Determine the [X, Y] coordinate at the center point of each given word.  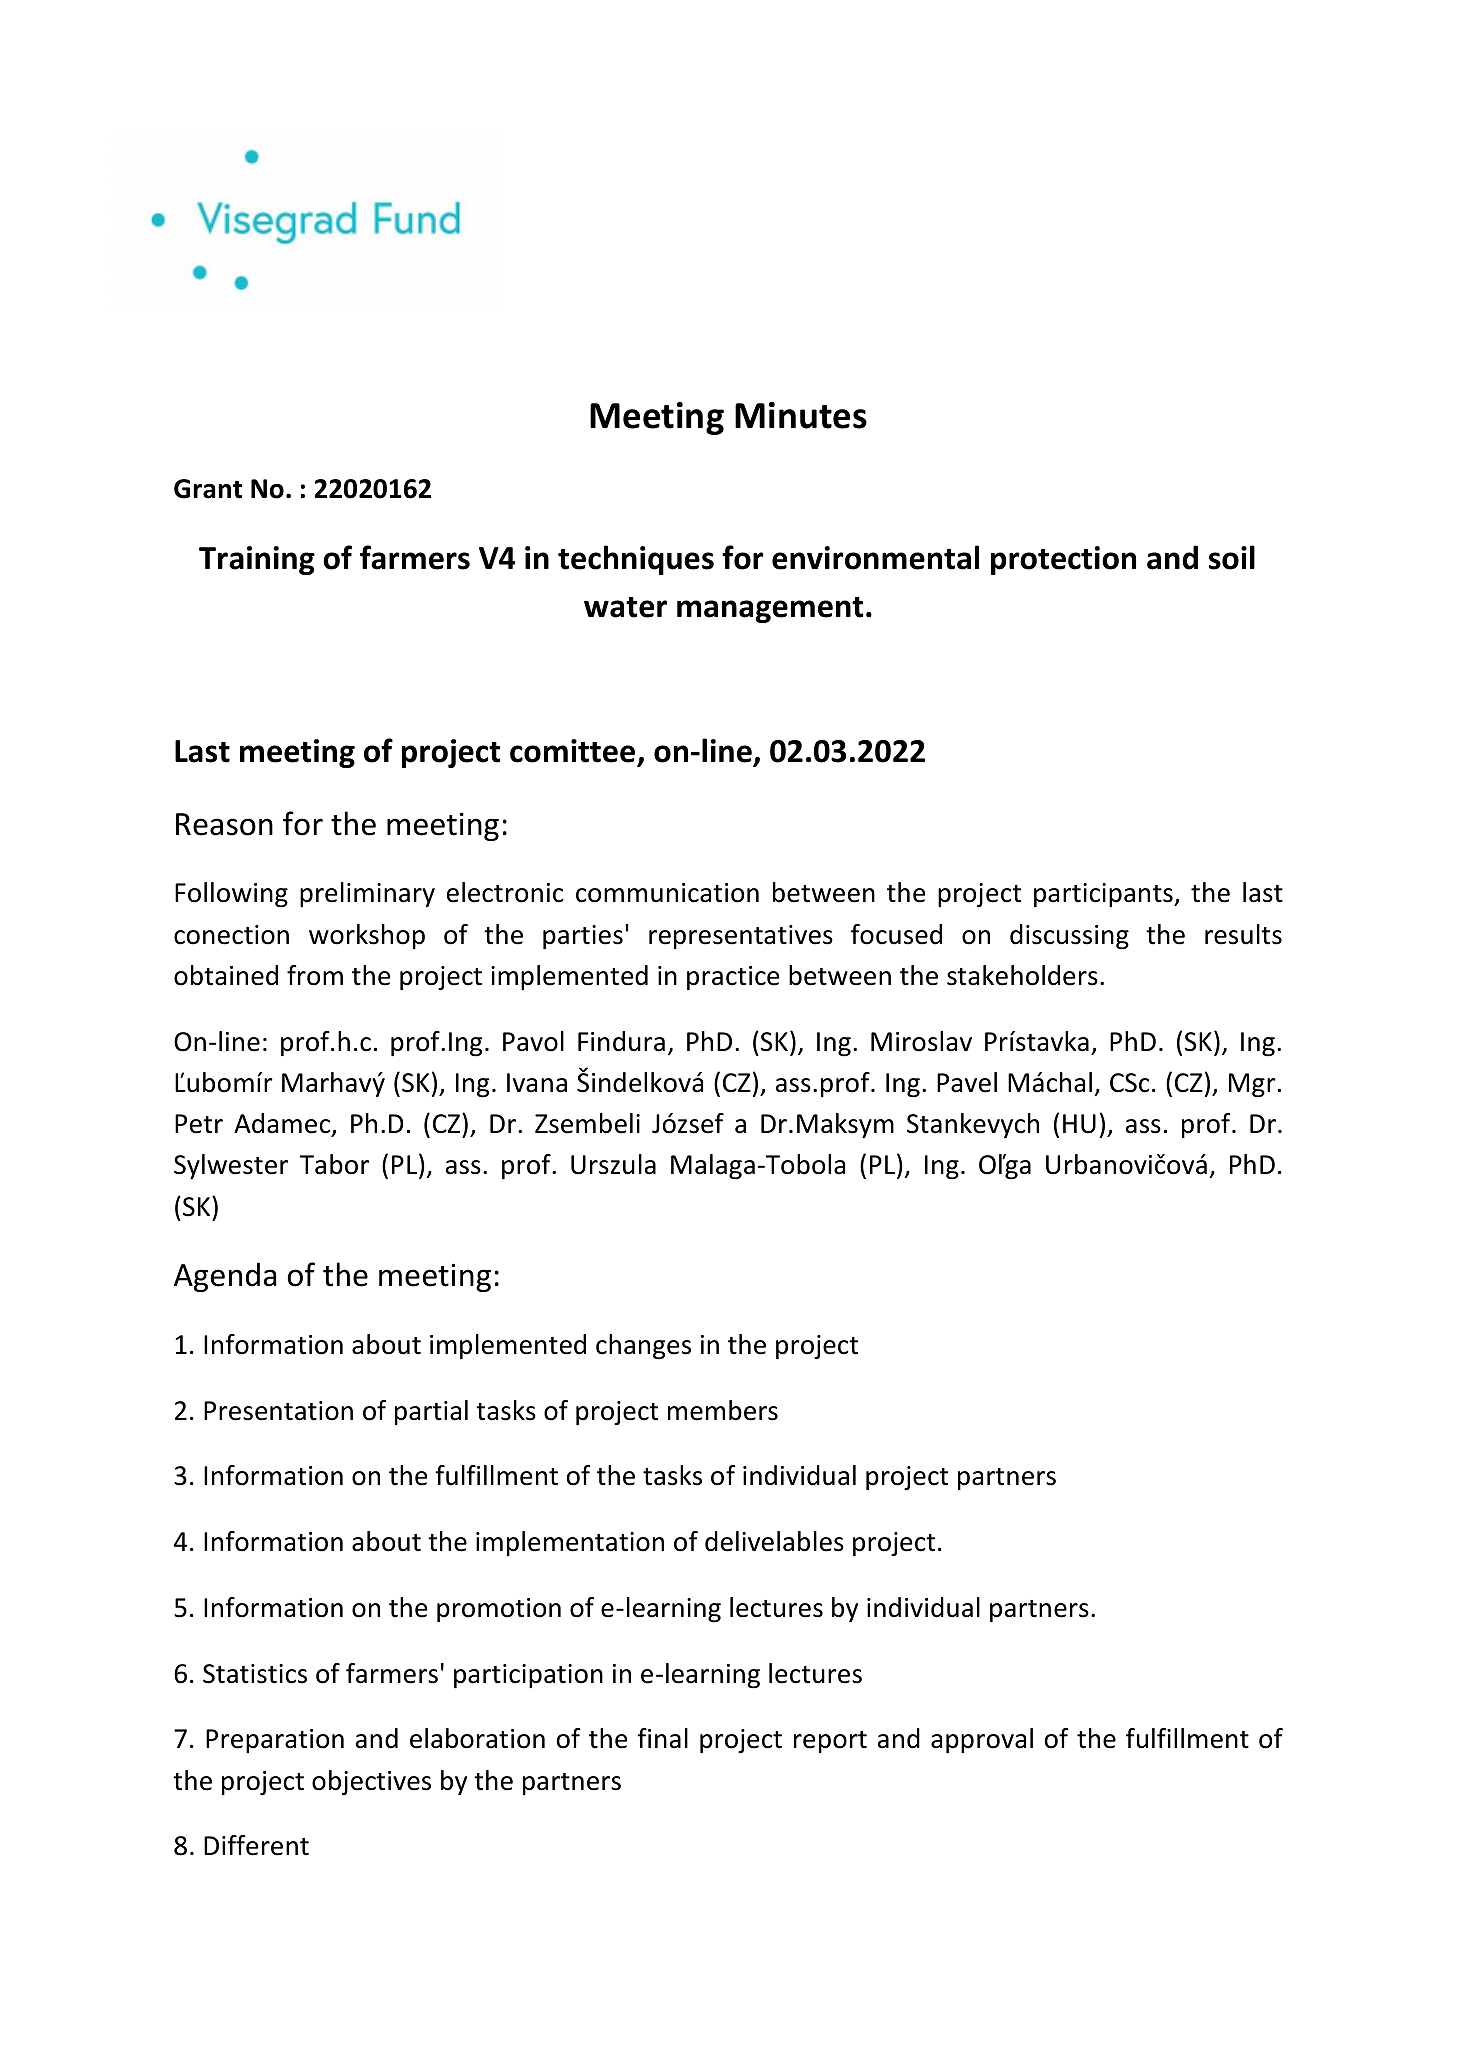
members [723, 1410]
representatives [741, 937]
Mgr [1252, 1085]
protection [1063, 560]
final [662, 1738]
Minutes [801, 415]
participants [1104, 895]
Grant [208, 489]
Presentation [278, 1411]
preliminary [367, 895]
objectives [371, 1783]
